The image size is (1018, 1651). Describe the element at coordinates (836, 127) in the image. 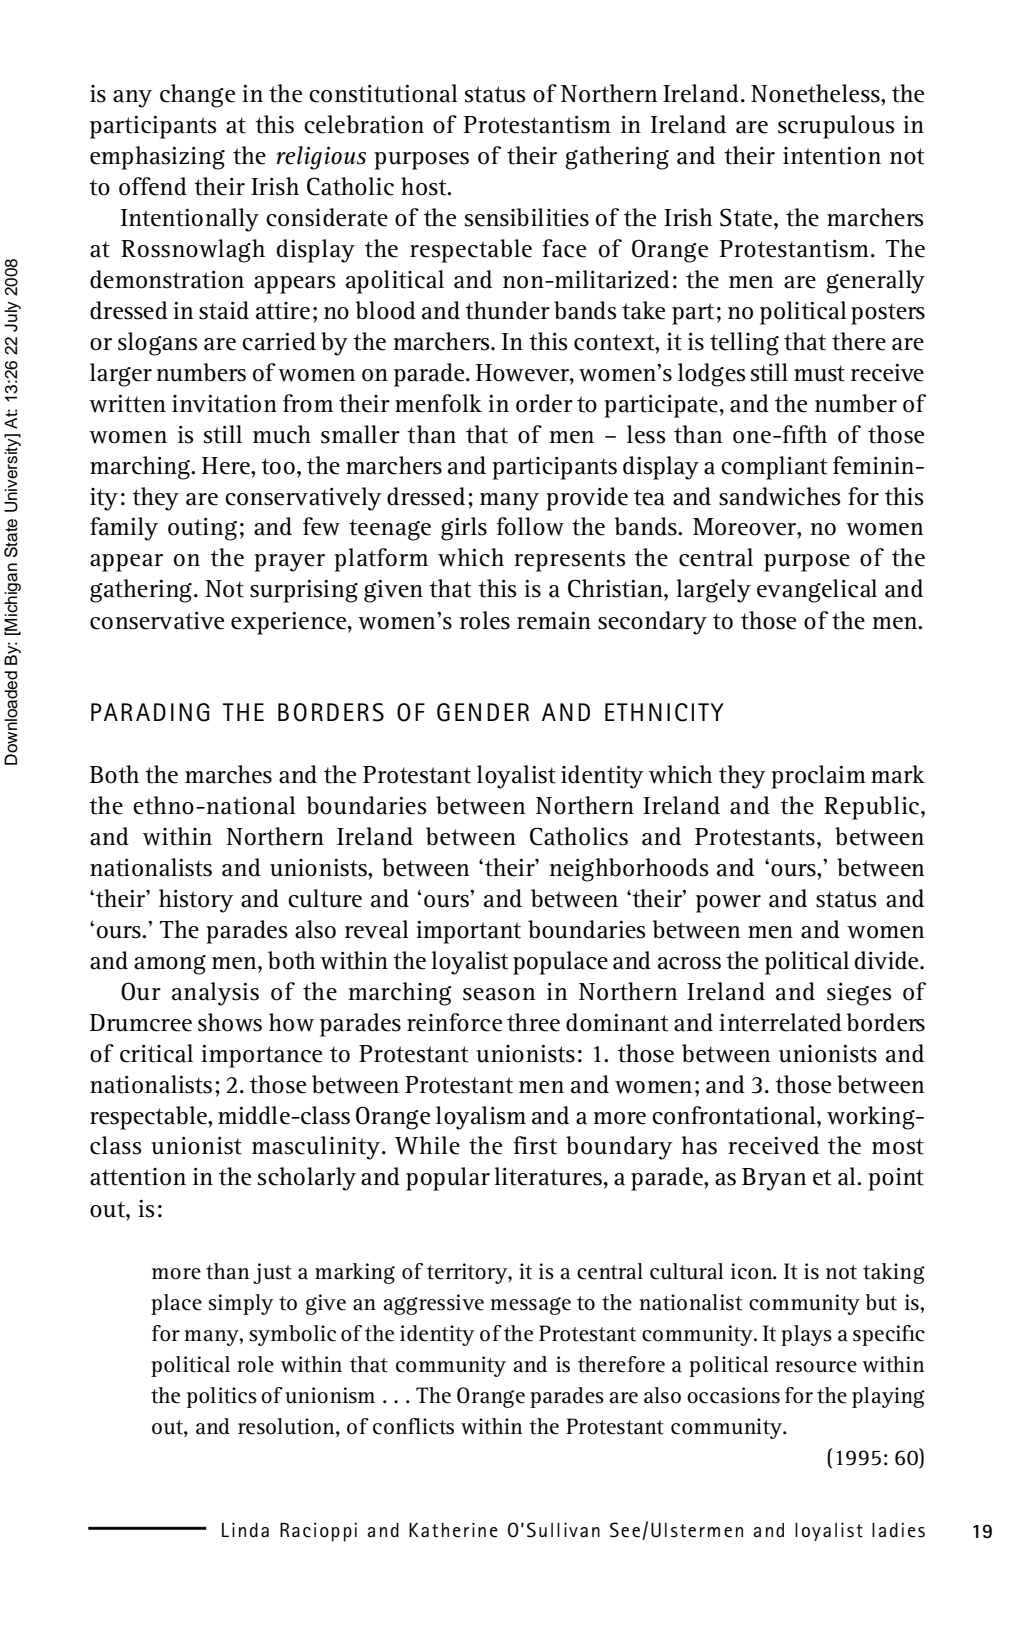

I see `scrupulous` at that location.
